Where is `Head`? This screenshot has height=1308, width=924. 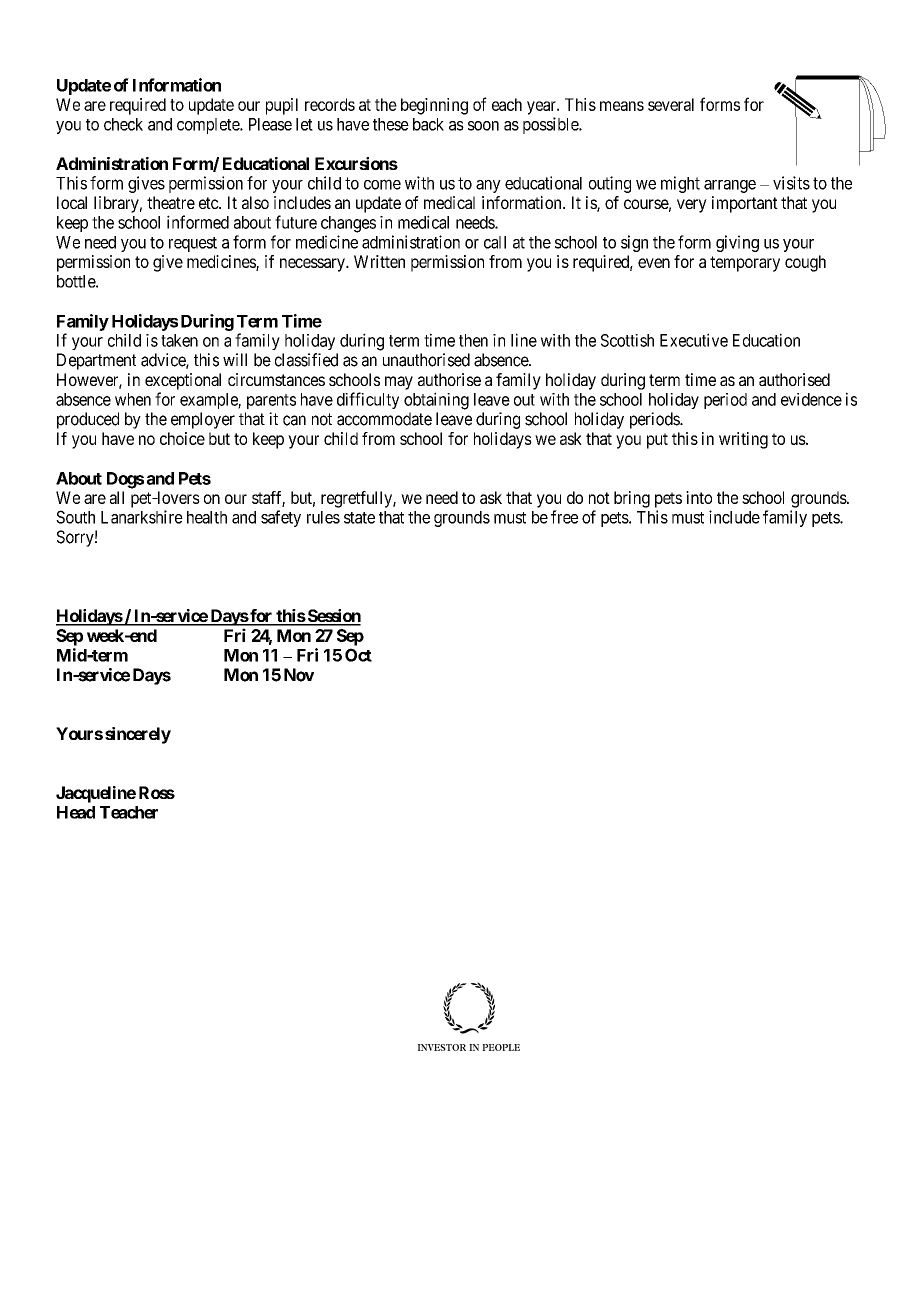
Head is located at coordinates (76, 812).
